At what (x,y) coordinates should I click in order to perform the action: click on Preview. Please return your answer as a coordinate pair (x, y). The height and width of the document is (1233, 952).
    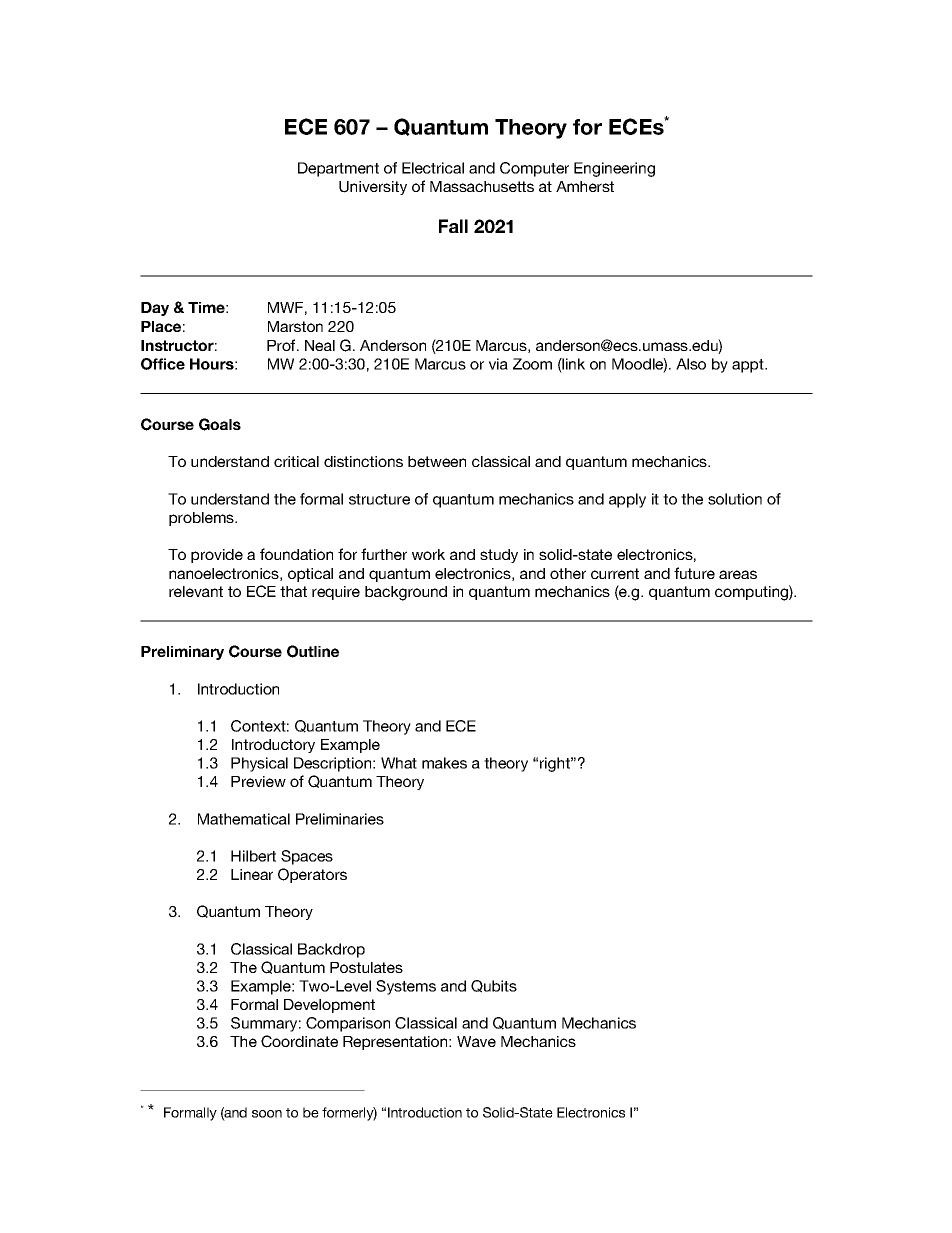
    Looking at the image, I should click on (258, 781).
